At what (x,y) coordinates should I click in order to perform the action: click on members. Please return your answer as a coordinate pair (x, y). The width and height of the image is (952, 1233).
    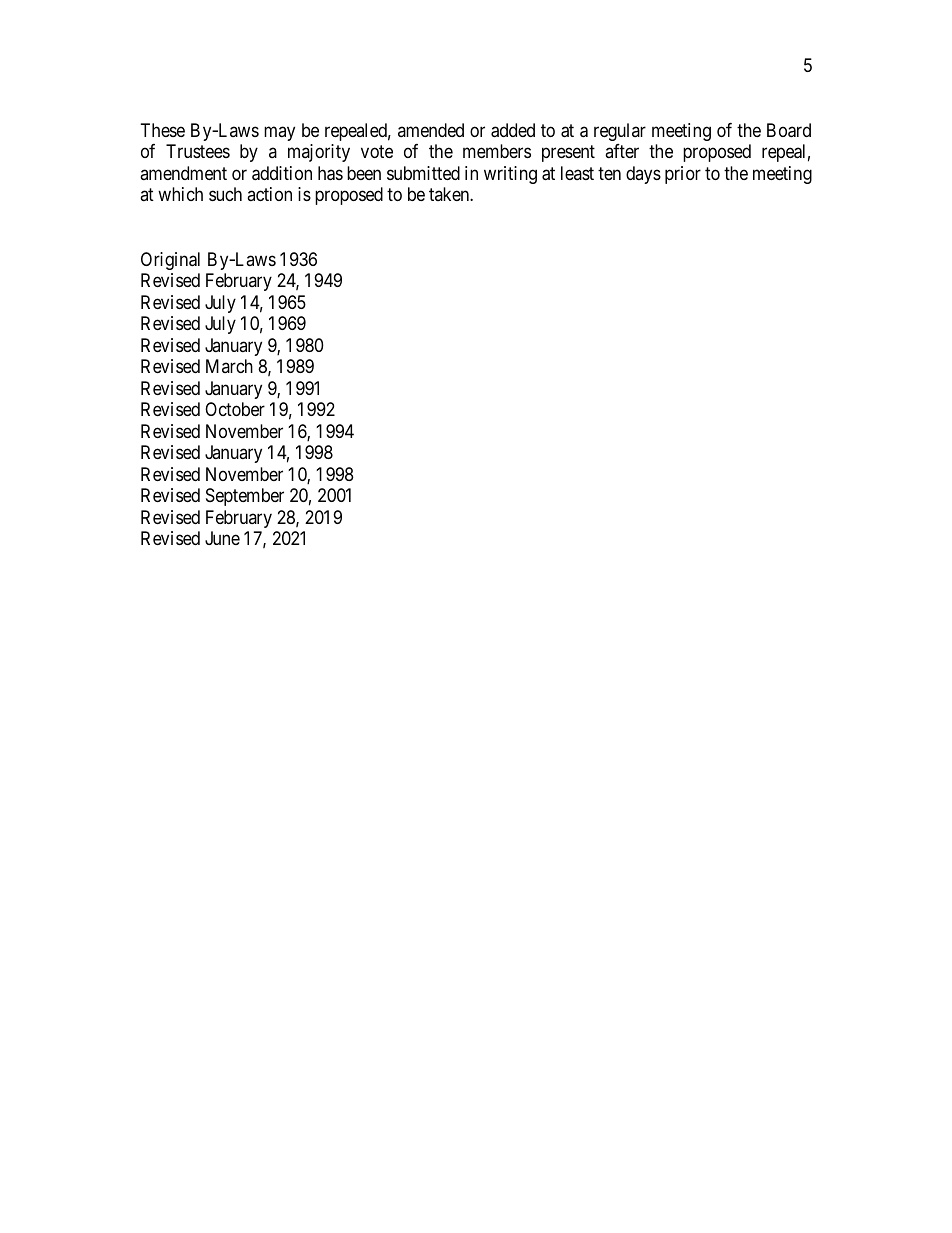
    Looking at the image, I should click on (497, 151).
